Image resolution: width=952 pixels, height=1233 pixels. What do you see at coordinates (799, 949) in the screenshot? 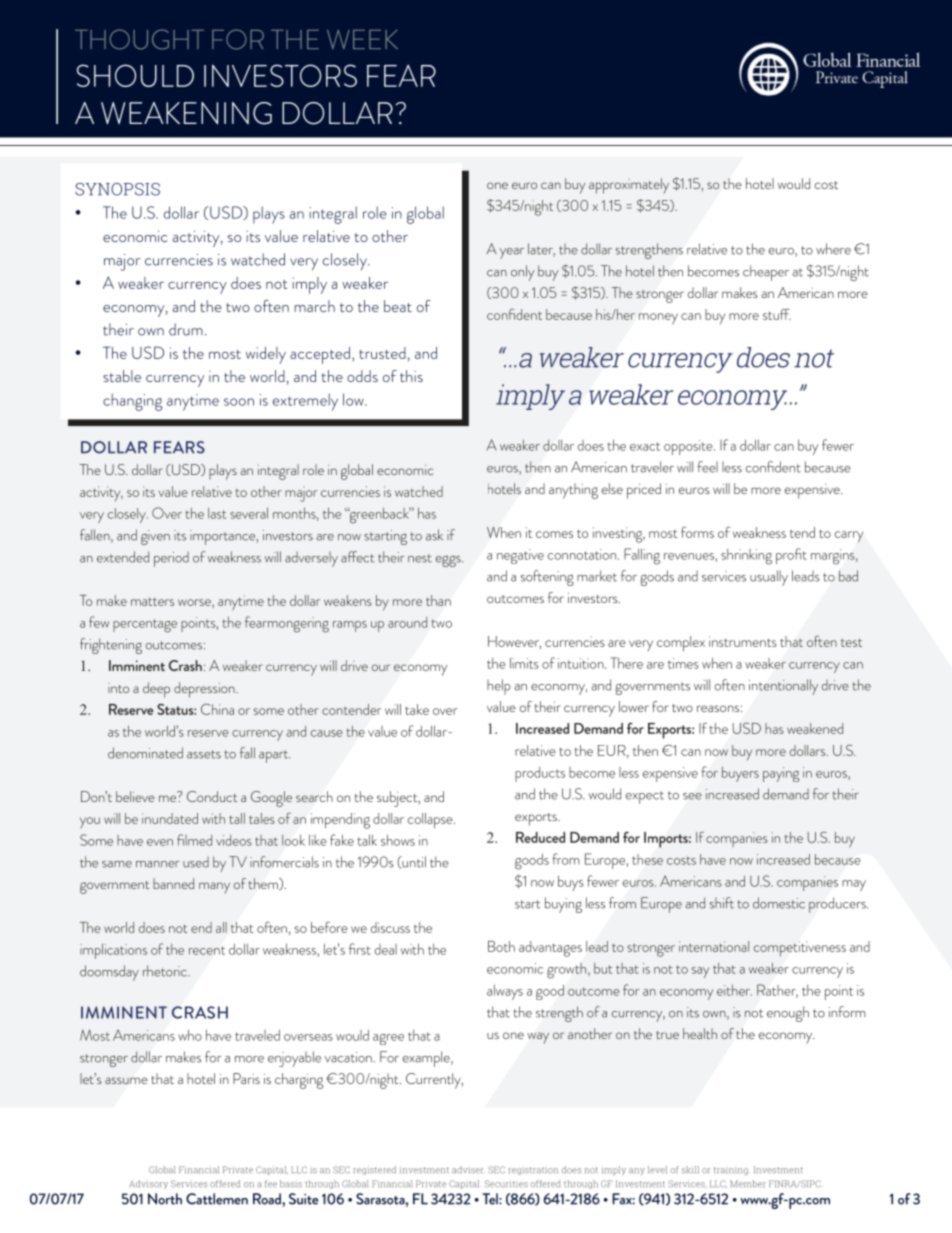
I see `competitiveness` at bounding box center [799, 949].
